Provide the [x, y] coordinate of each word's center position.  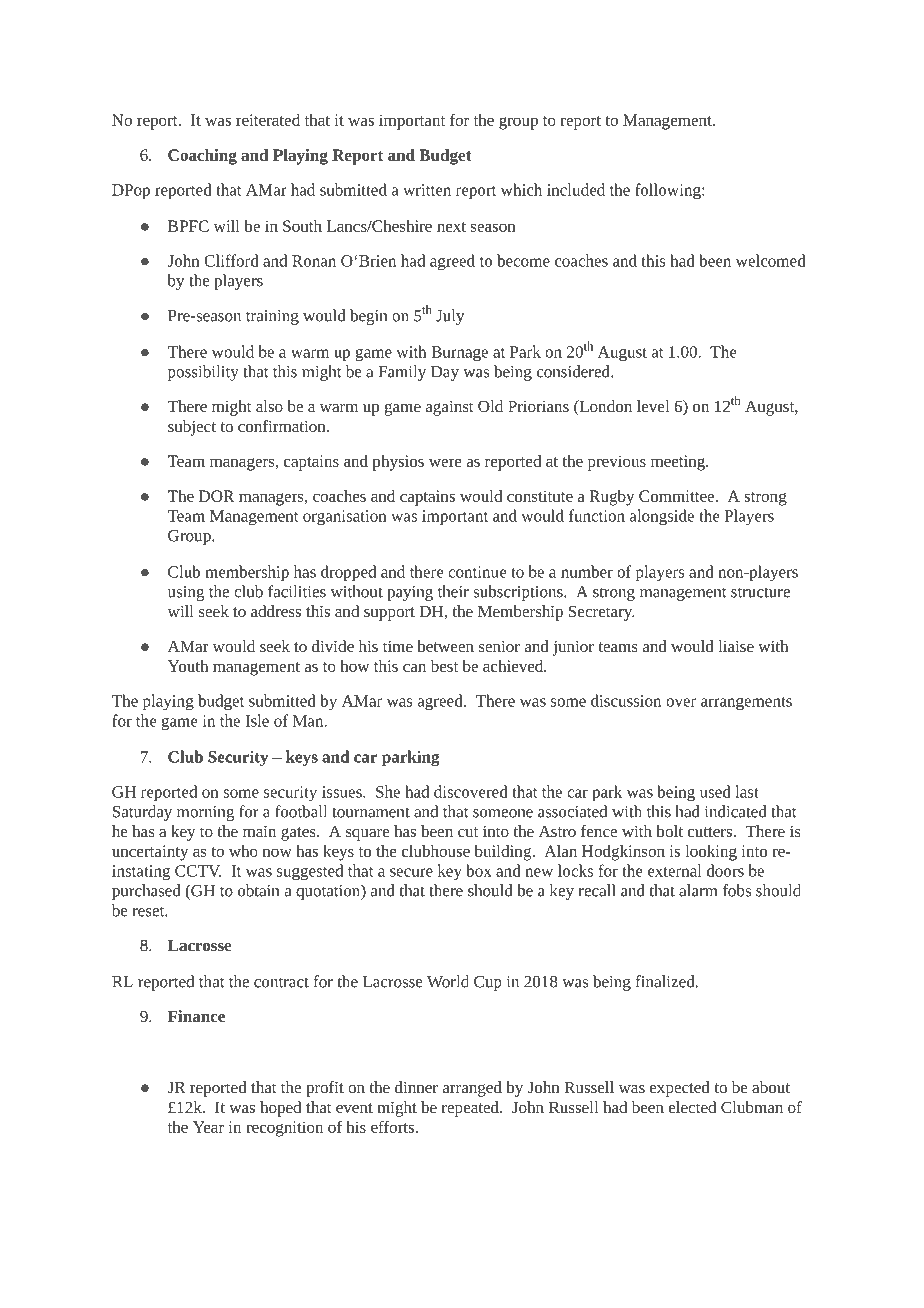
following [669, 191]
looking [711, 853]
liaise [736, 646]
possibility [203, 373]
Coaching [202, 157]
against [450, 408]
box [479, 870]
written [427, 190]
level [653, 406]
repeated [471, 1109]
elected [692, 1107]
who [243, 851]
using [186, 593]
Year [208, 1127]
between [445, 646]
